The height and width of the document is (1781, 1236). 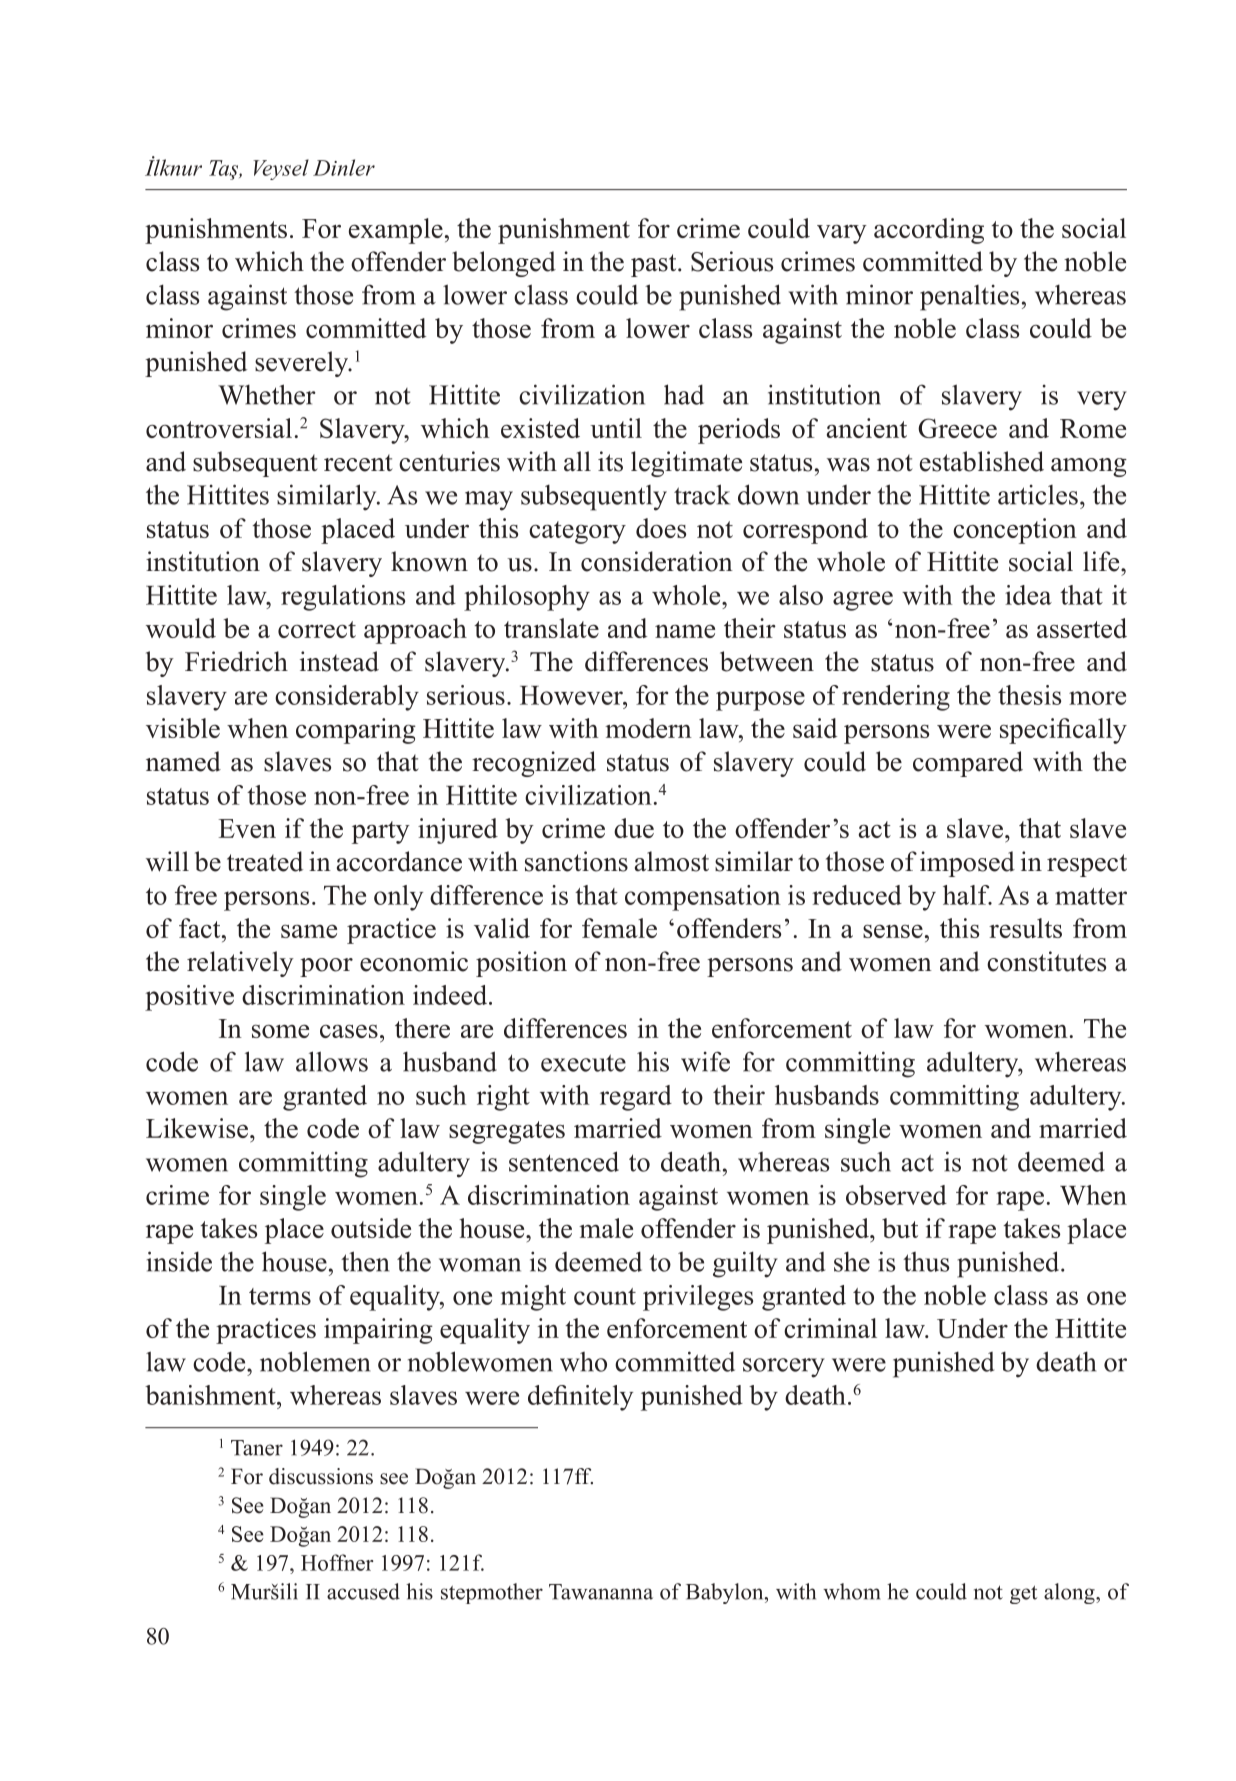 What do you see at coordinates (636, 1098) in the document?
I see `regard` at bounding box center [636, 1098].
